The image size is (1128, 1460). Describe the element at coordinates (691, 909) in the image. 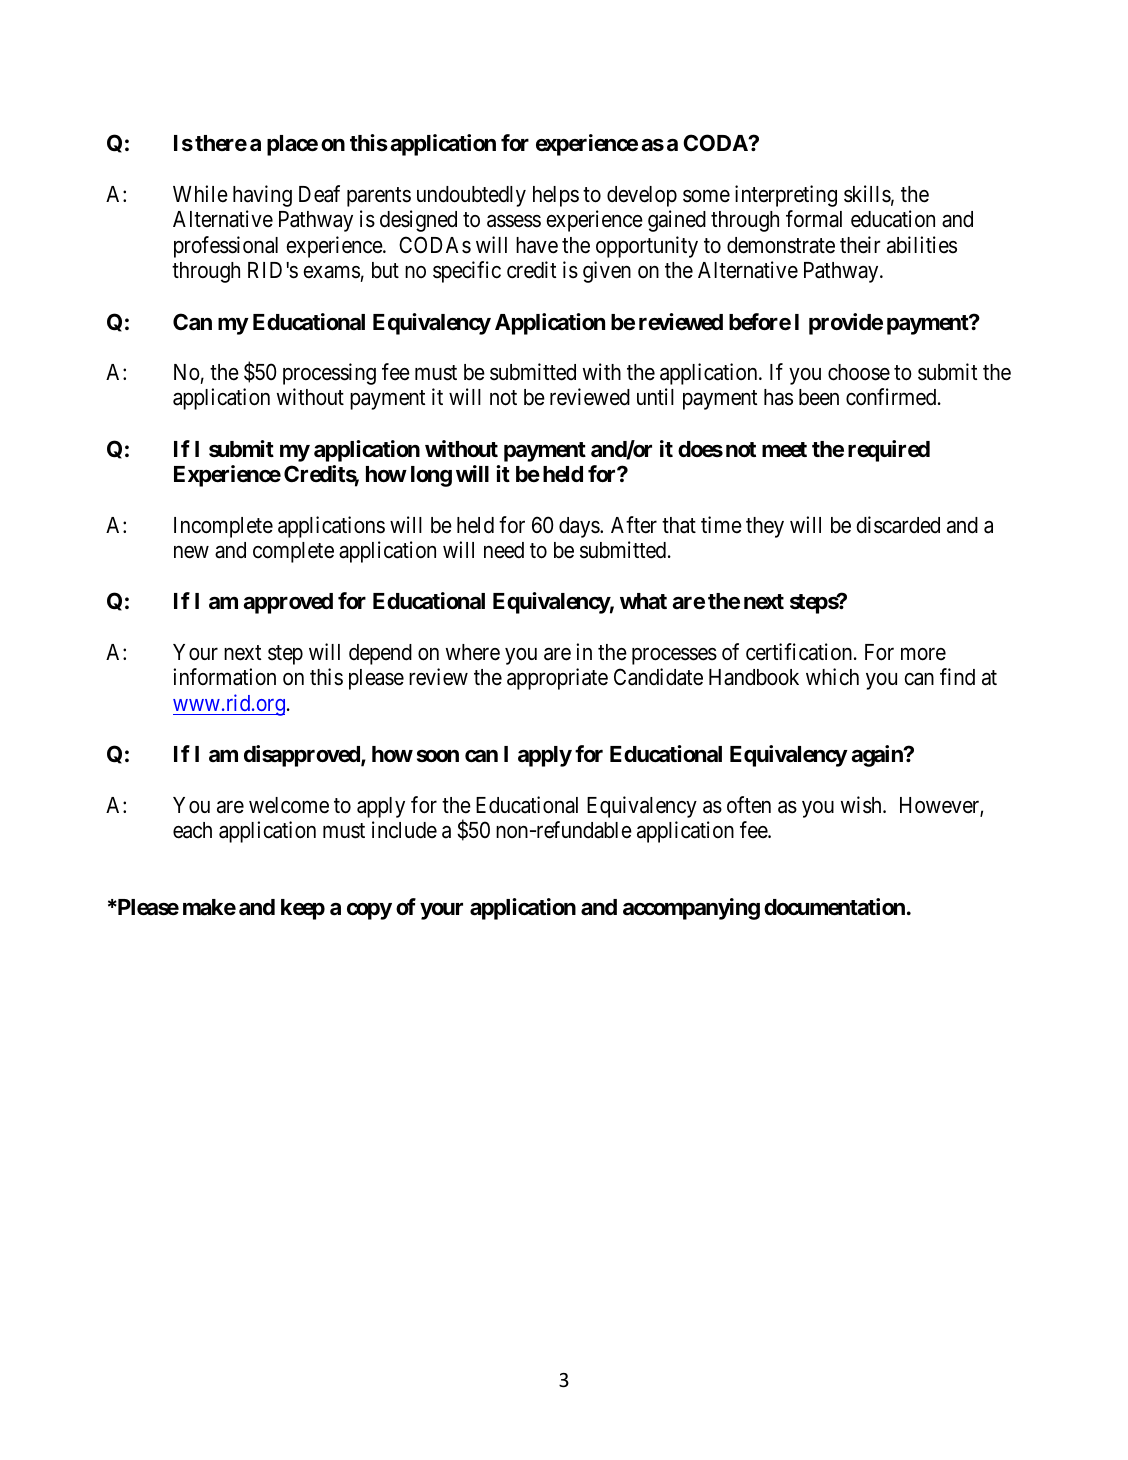

I see `accompanying` at that location.
